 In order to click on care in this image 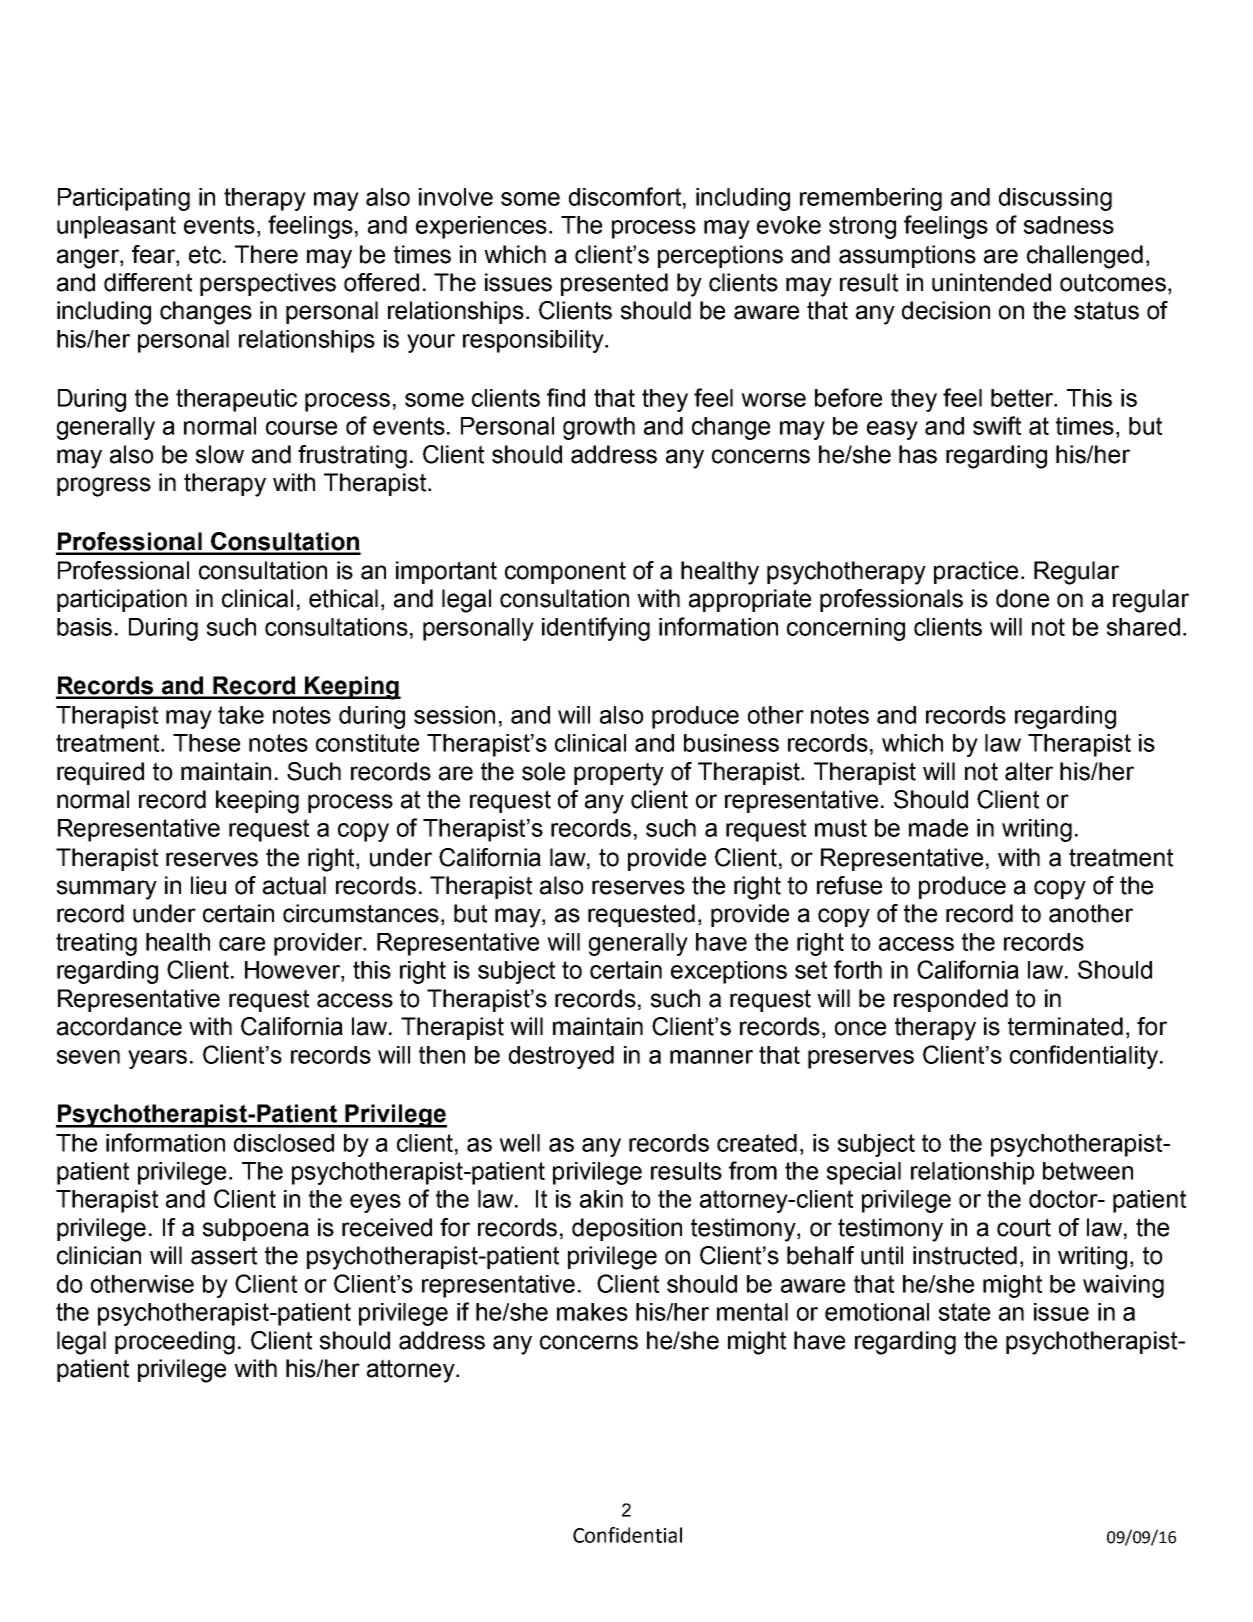, I will do `click(242, 944)`.
